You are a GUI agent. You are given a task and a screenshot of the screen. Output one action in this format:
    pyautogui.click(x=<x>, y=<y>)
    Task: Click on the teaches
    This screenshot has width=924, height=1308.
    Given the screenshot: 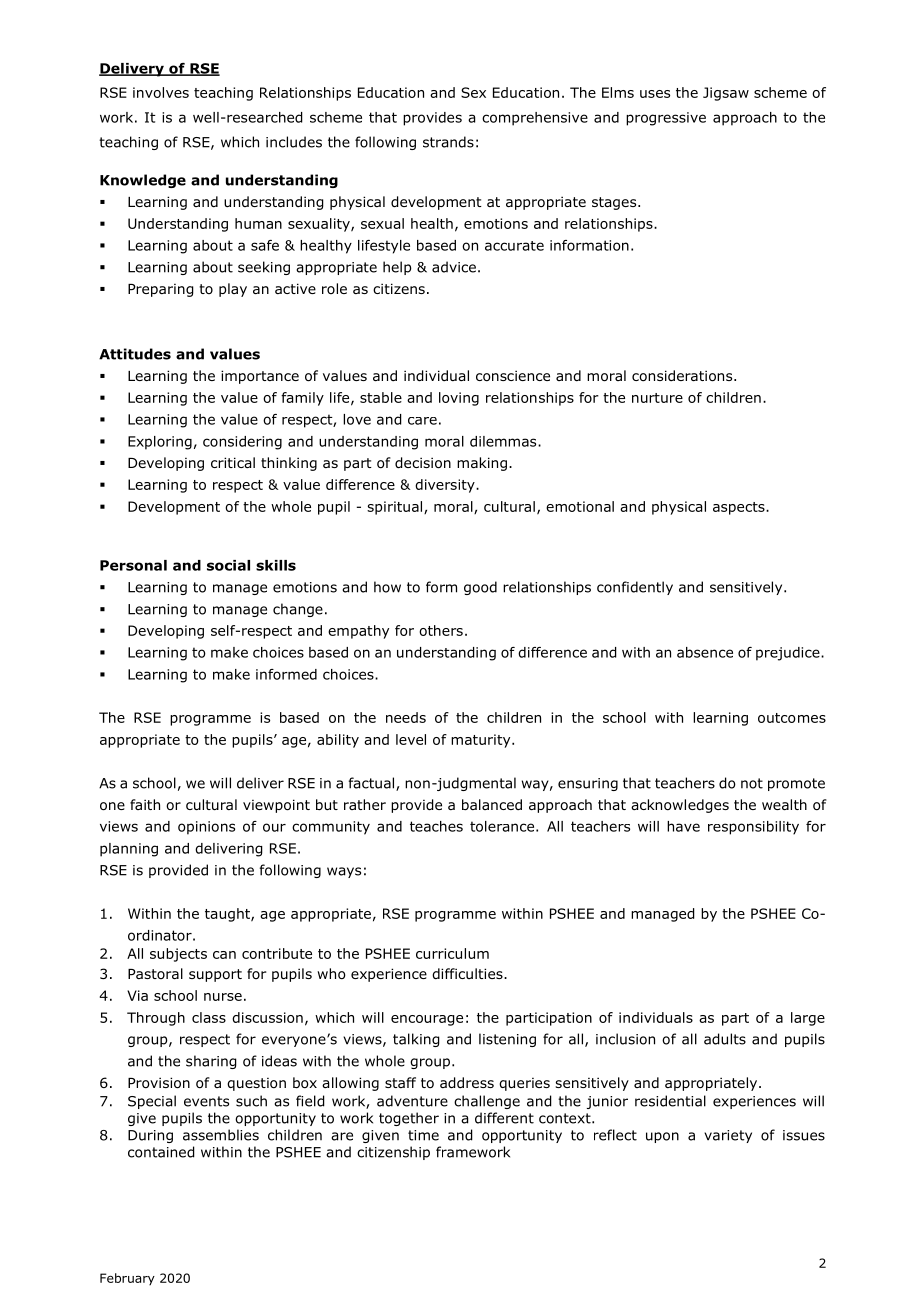 What is the action you would take?
    pyautogui.click(x=436, y=826)
